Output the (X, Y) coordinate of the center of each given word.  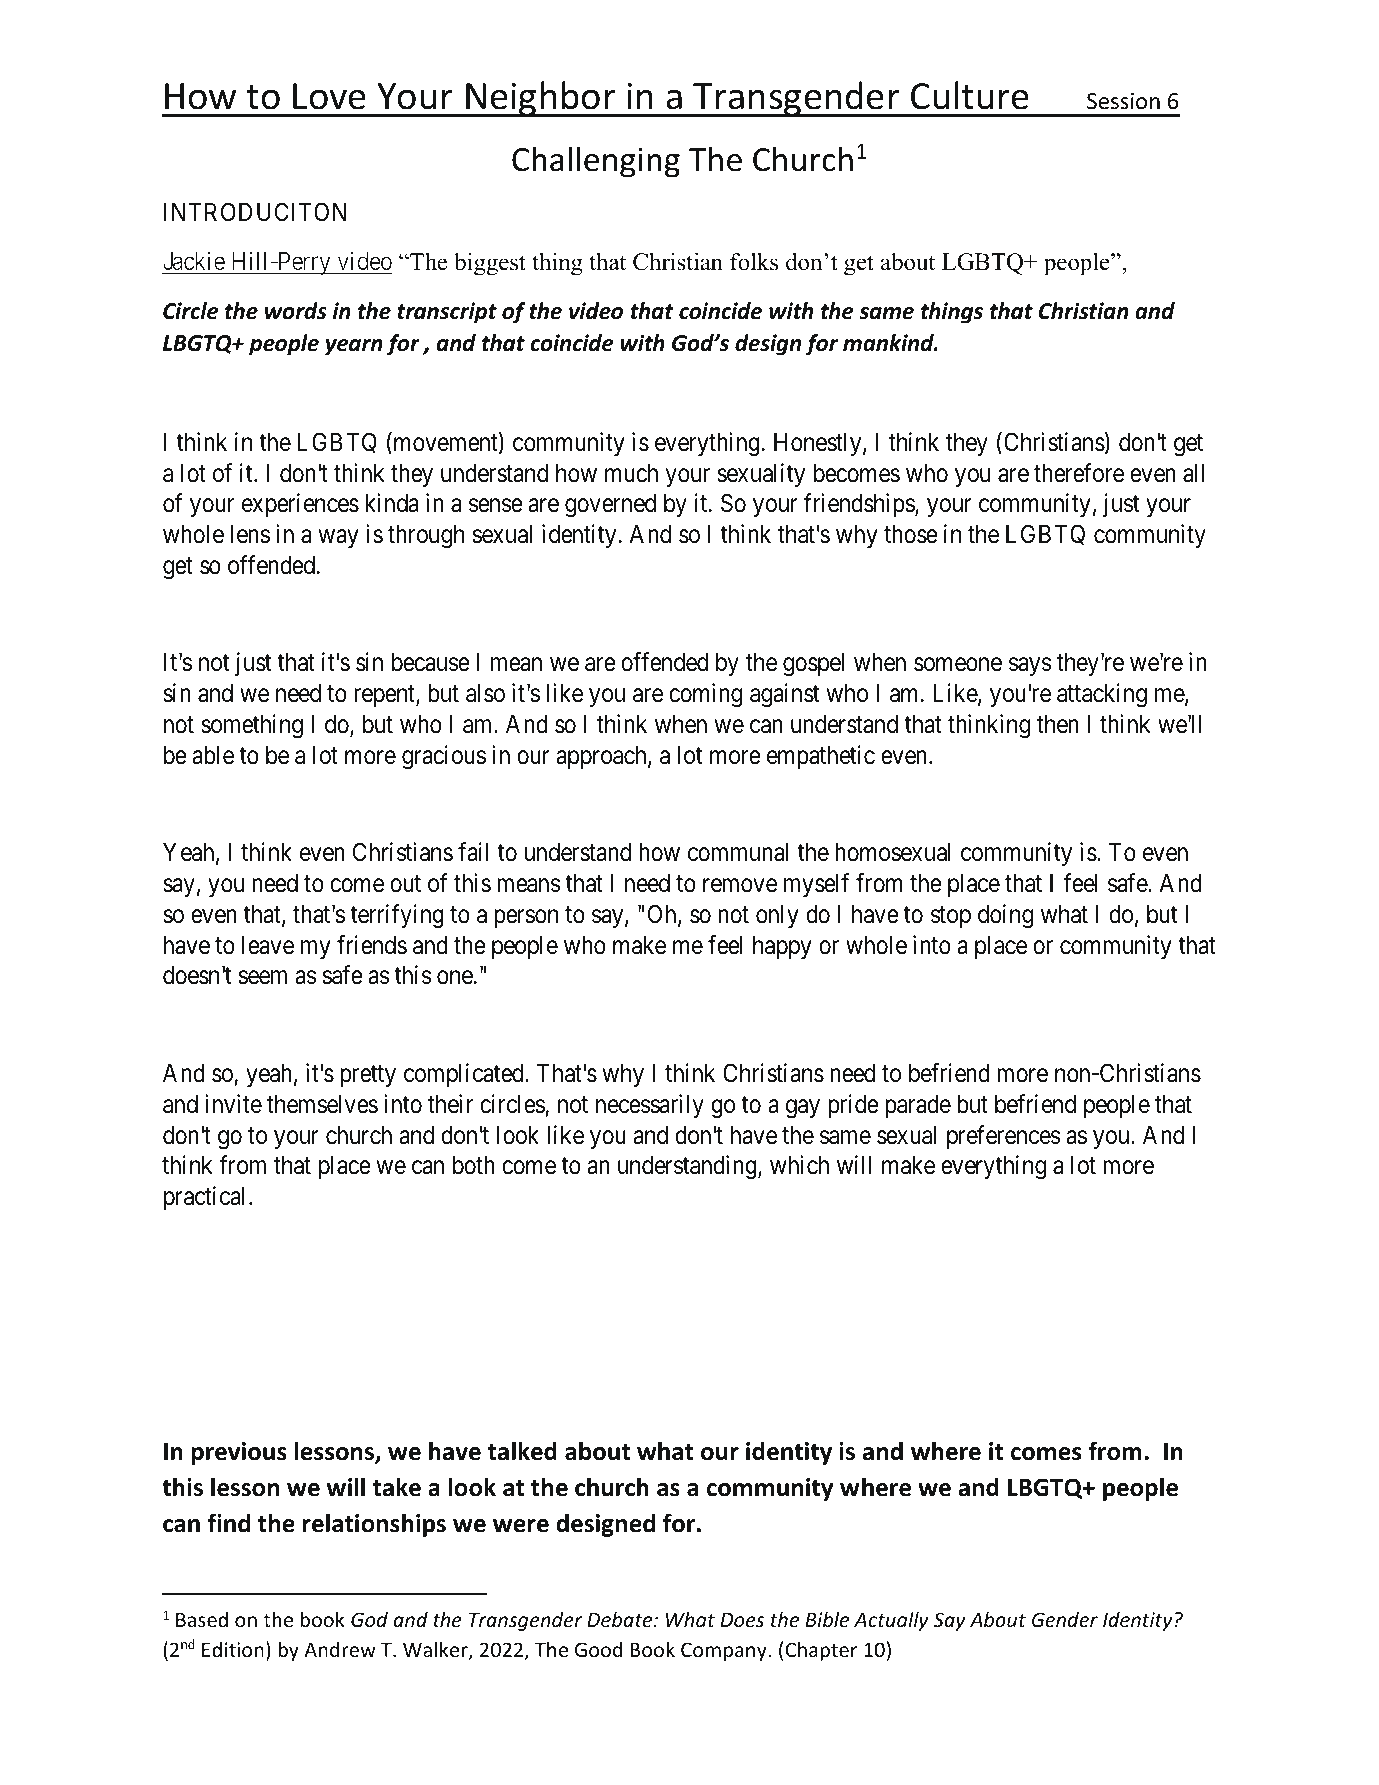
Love (329, 96)
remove (740, 886)
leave (268, 945)
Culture (970, 95)
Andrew (340, 1649)
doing (1005, 916)
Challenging (596, 162)
